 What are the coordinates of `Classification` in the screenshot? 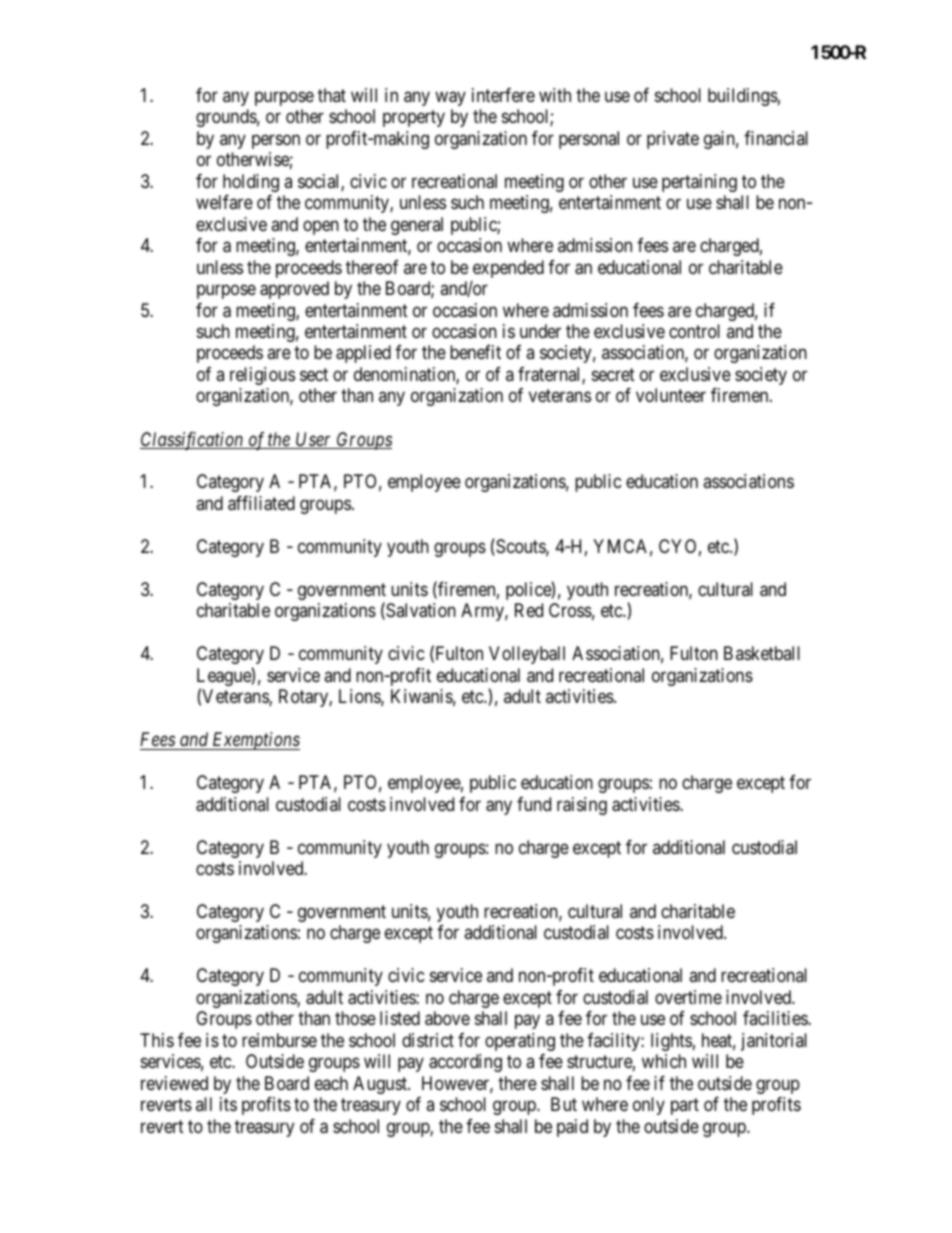 It's located at (193, 441).
